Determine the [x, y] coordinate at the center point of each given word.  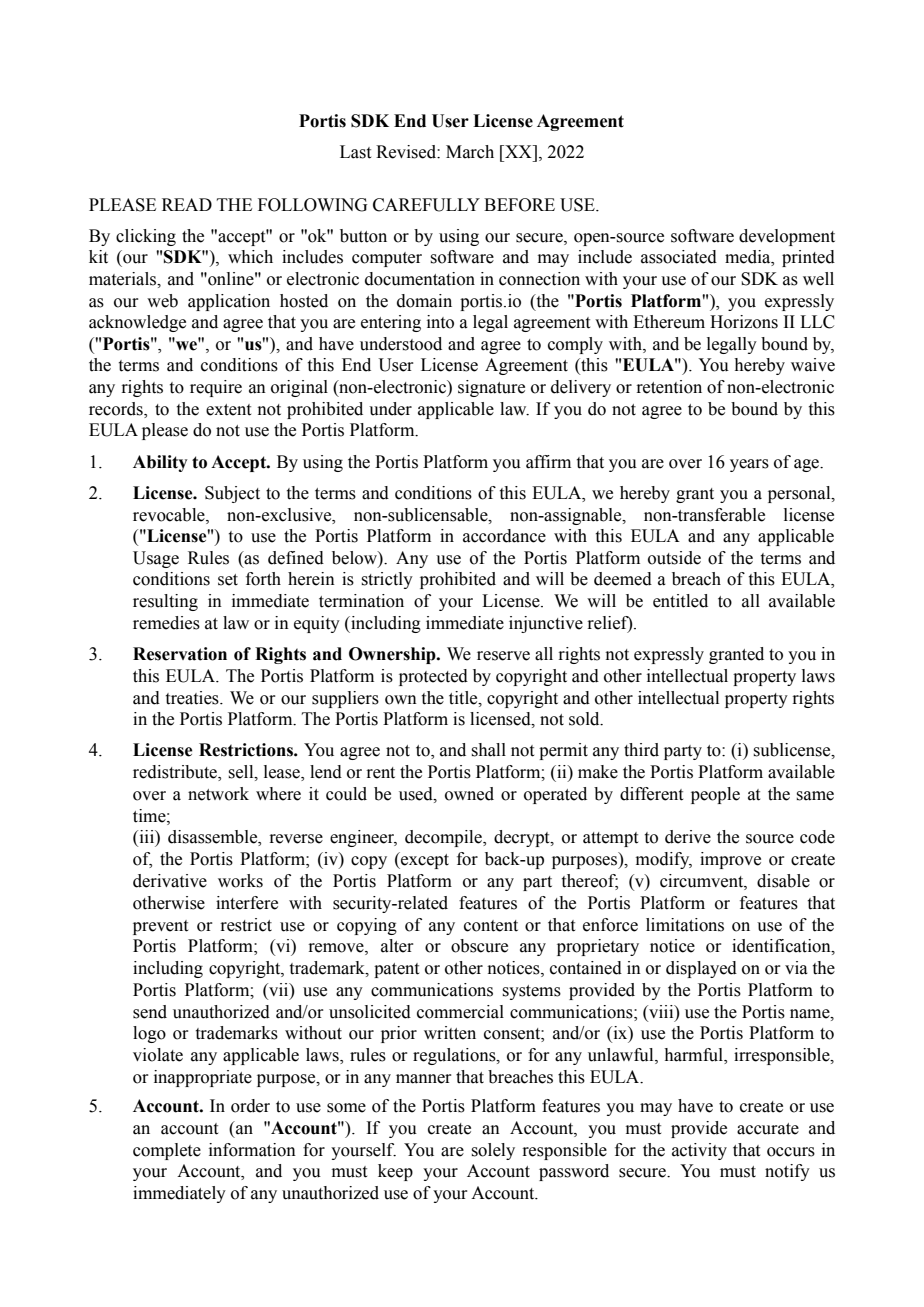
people [715, 795]
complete [167, 1151]
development [787, 237]
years [749, 465]
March [470, 152]
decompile [444, 838]
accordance [504, 536]
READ [187, 204]
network [218, 794]
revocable [170, 515]
